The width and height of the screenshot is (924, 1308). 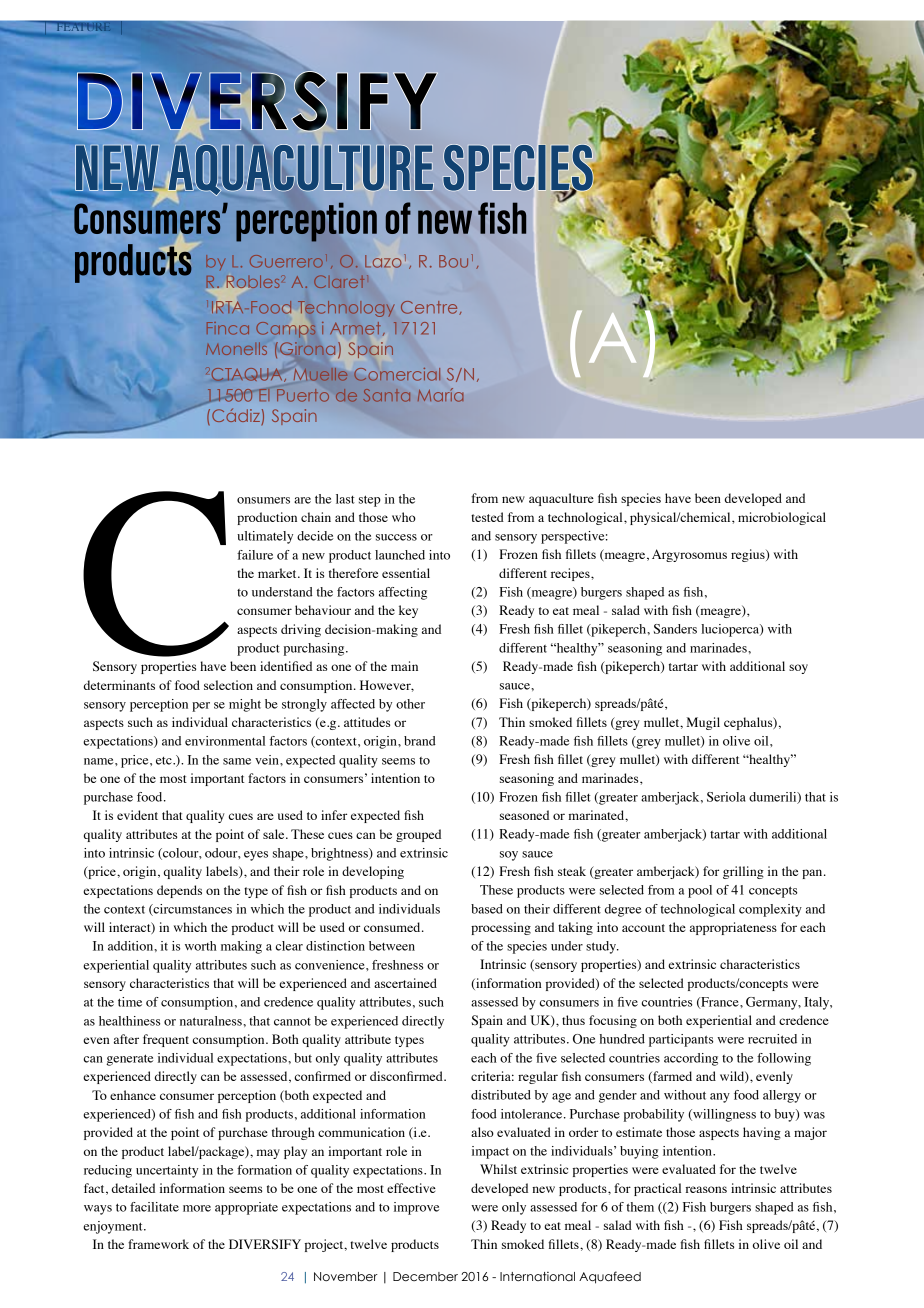 I want to click on Centre, so click(x=430, y=308).
